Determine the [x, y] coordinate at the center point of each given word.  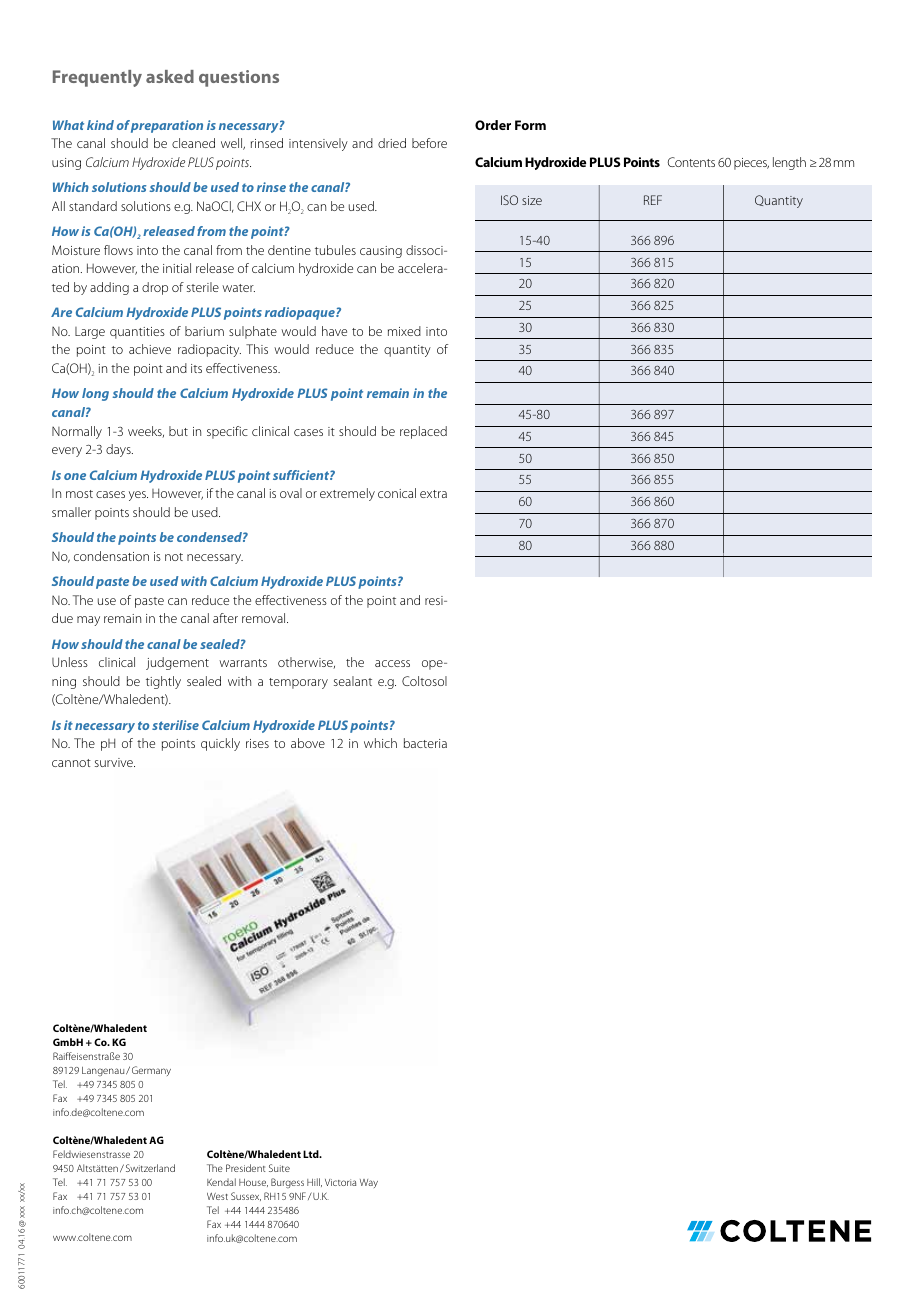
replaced [423, 432]
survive [115, 762]
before [429, 143]
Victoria [340, 1182]
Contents [691, 162]
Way [369, 1183]
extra [433, 494]
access [392, 663]
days [119, 450]
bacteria [425, 743]
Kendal [221, 1182]
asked [170, 76]
